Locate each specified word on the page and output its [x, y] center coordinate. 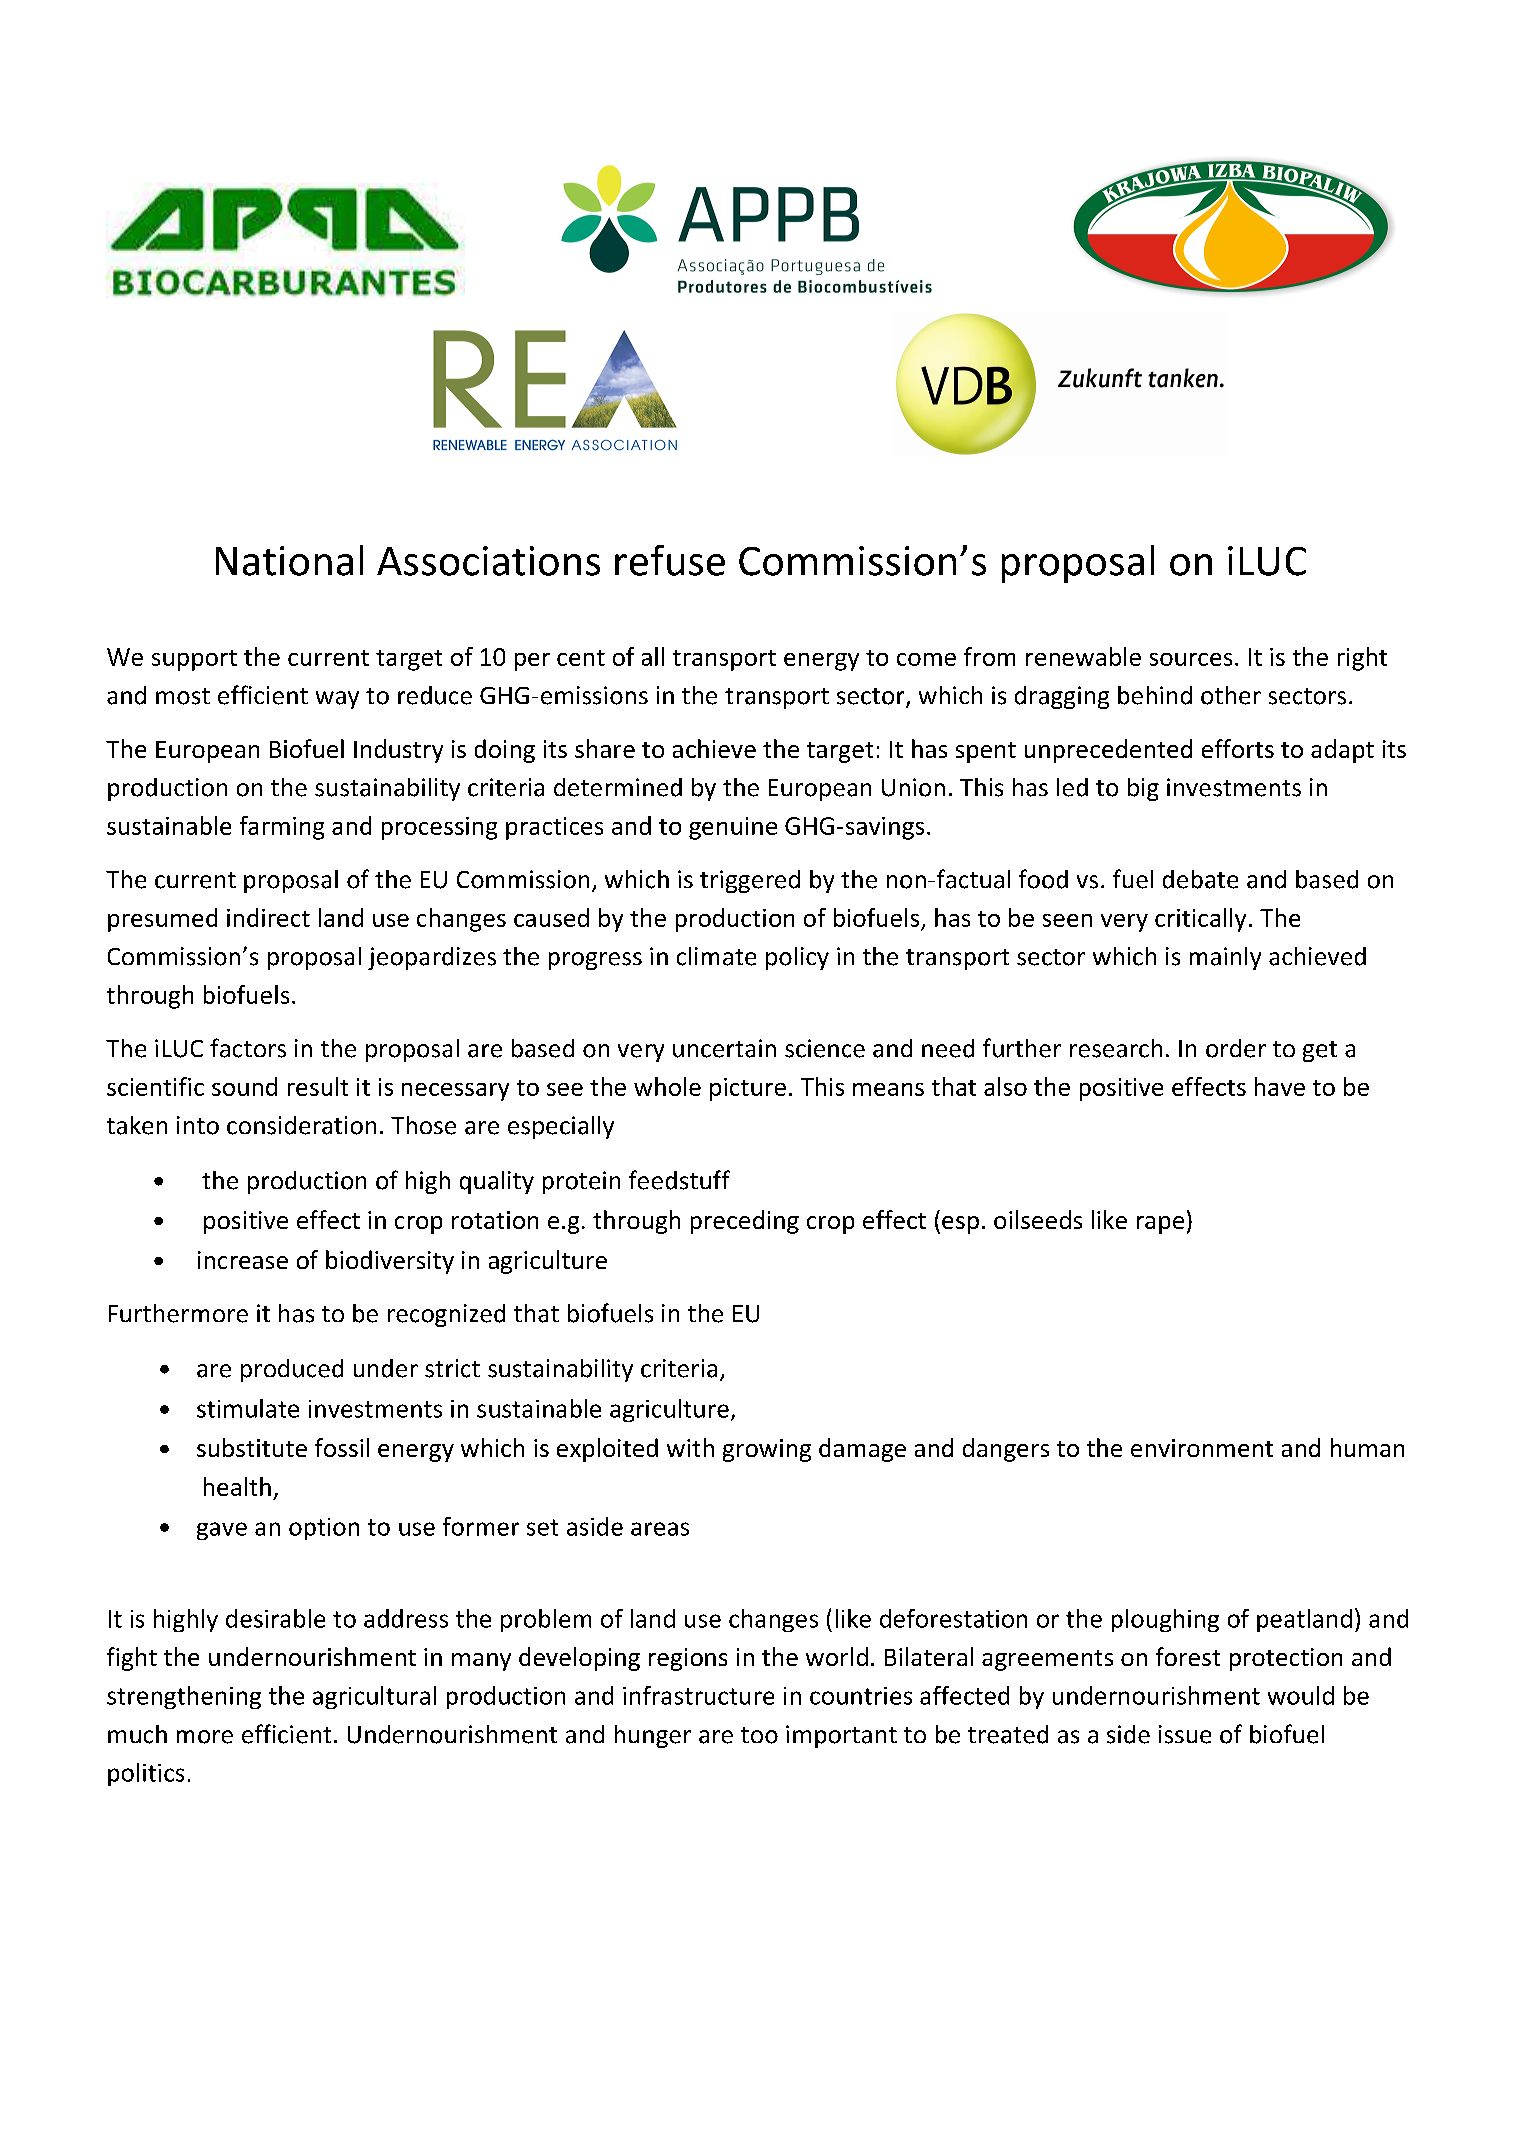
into [198, 1125]
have [1280, 1086]
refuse [670, 560]
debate [1200, 879]
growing [767, 1450]
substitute [252, 1447]
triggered [750, 881]
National [289, 560]
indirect [268, 917]
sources [1191, 659]
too [759, 1735]
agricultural [374, 1697]
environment [1202, 1448]
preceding [745, 1222]
